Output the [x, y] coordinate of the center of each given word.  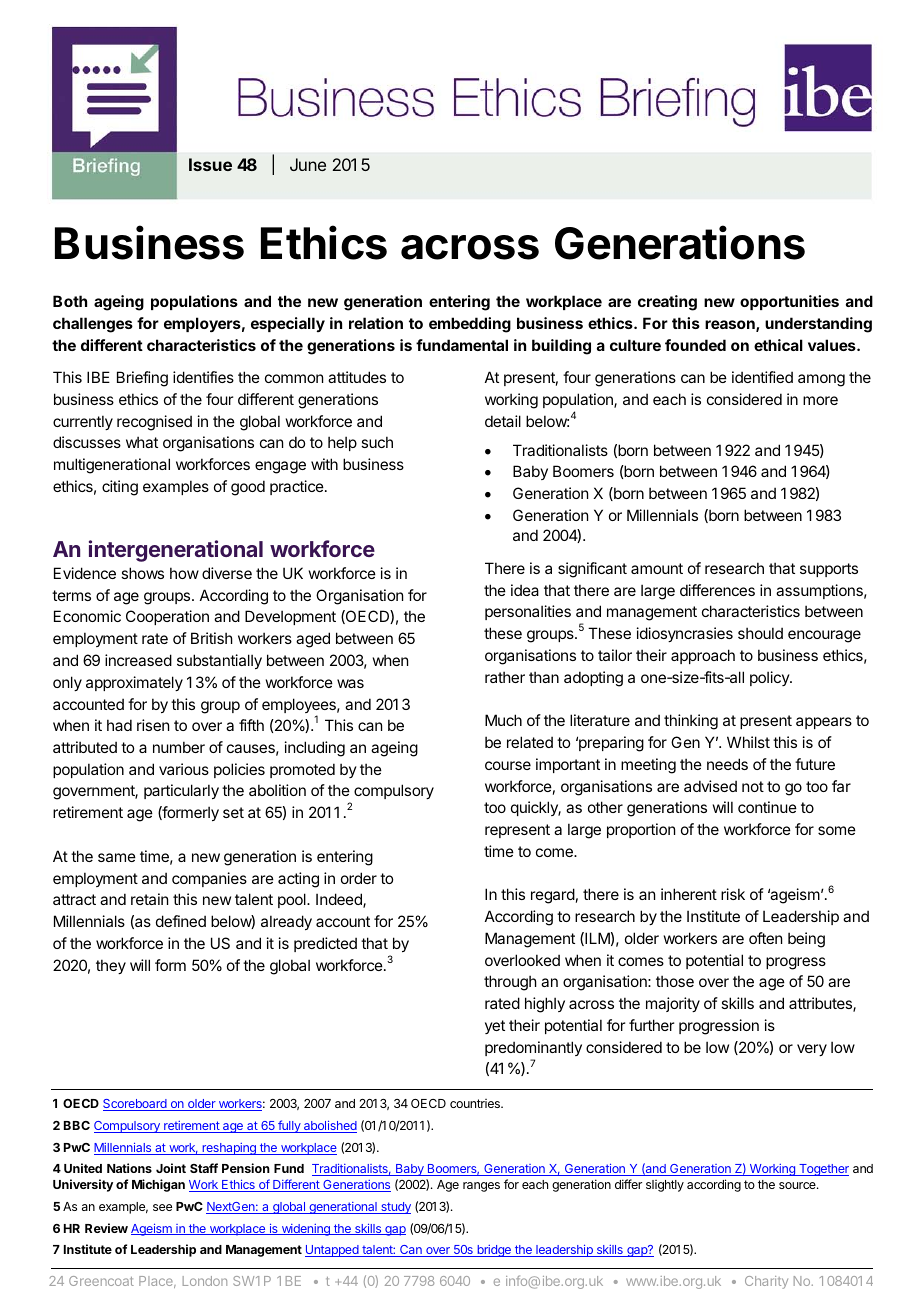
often [765, 938]
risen [153, 725]
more [820, 400]
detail [503, 421]
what [142, 442]
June [308, 164]
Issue [210, 164]
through [510, 983]
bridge [494, 1251]
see [162, 1207]
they [111, 966]
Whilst [748, 742]
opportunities [789, 302]
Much [503, 720]
